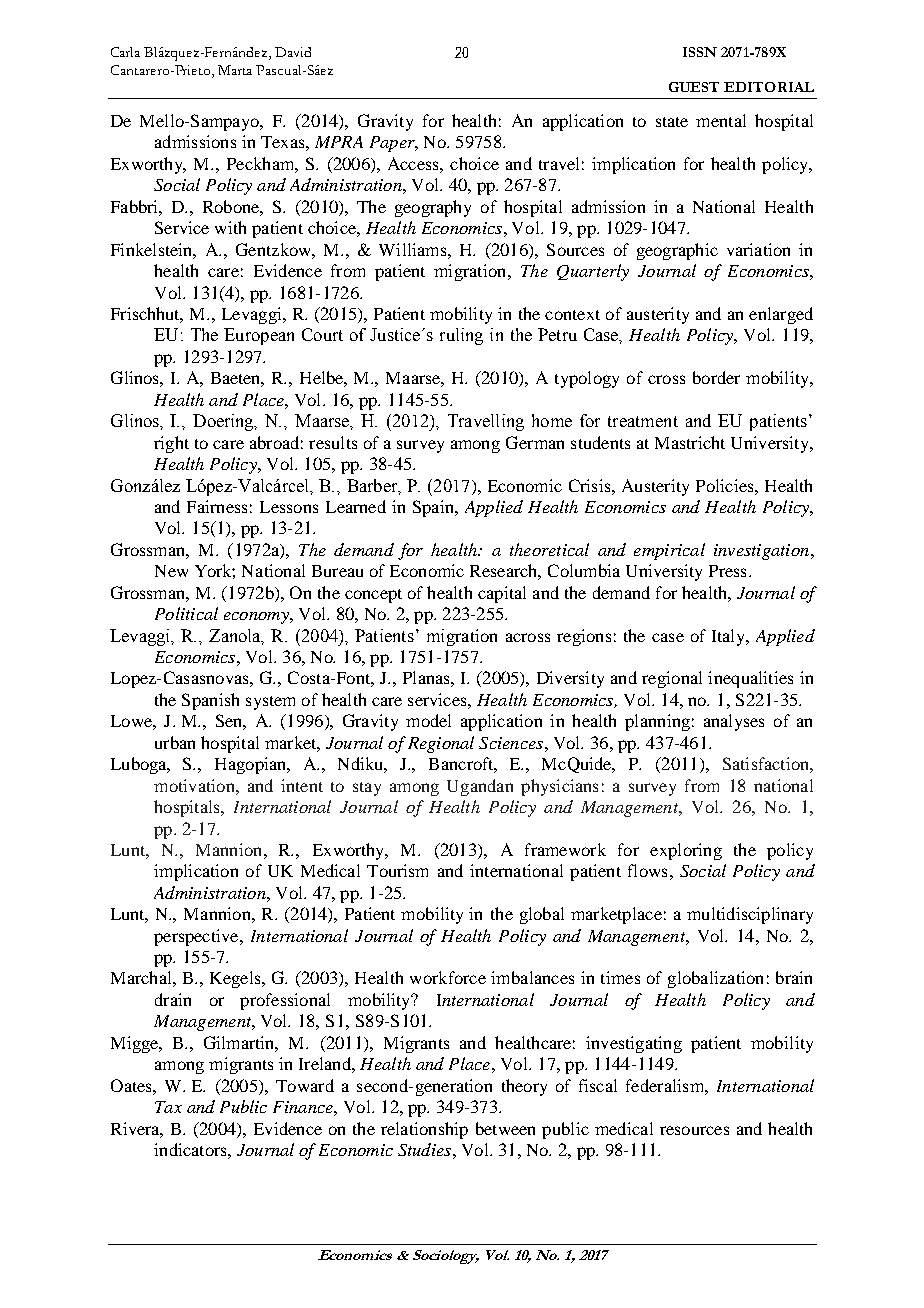 The width and height of the screenshot is (924, 1308). Describe the element at coordinates (210, 701) in the screenshot. I see `Spanish` at that location.
